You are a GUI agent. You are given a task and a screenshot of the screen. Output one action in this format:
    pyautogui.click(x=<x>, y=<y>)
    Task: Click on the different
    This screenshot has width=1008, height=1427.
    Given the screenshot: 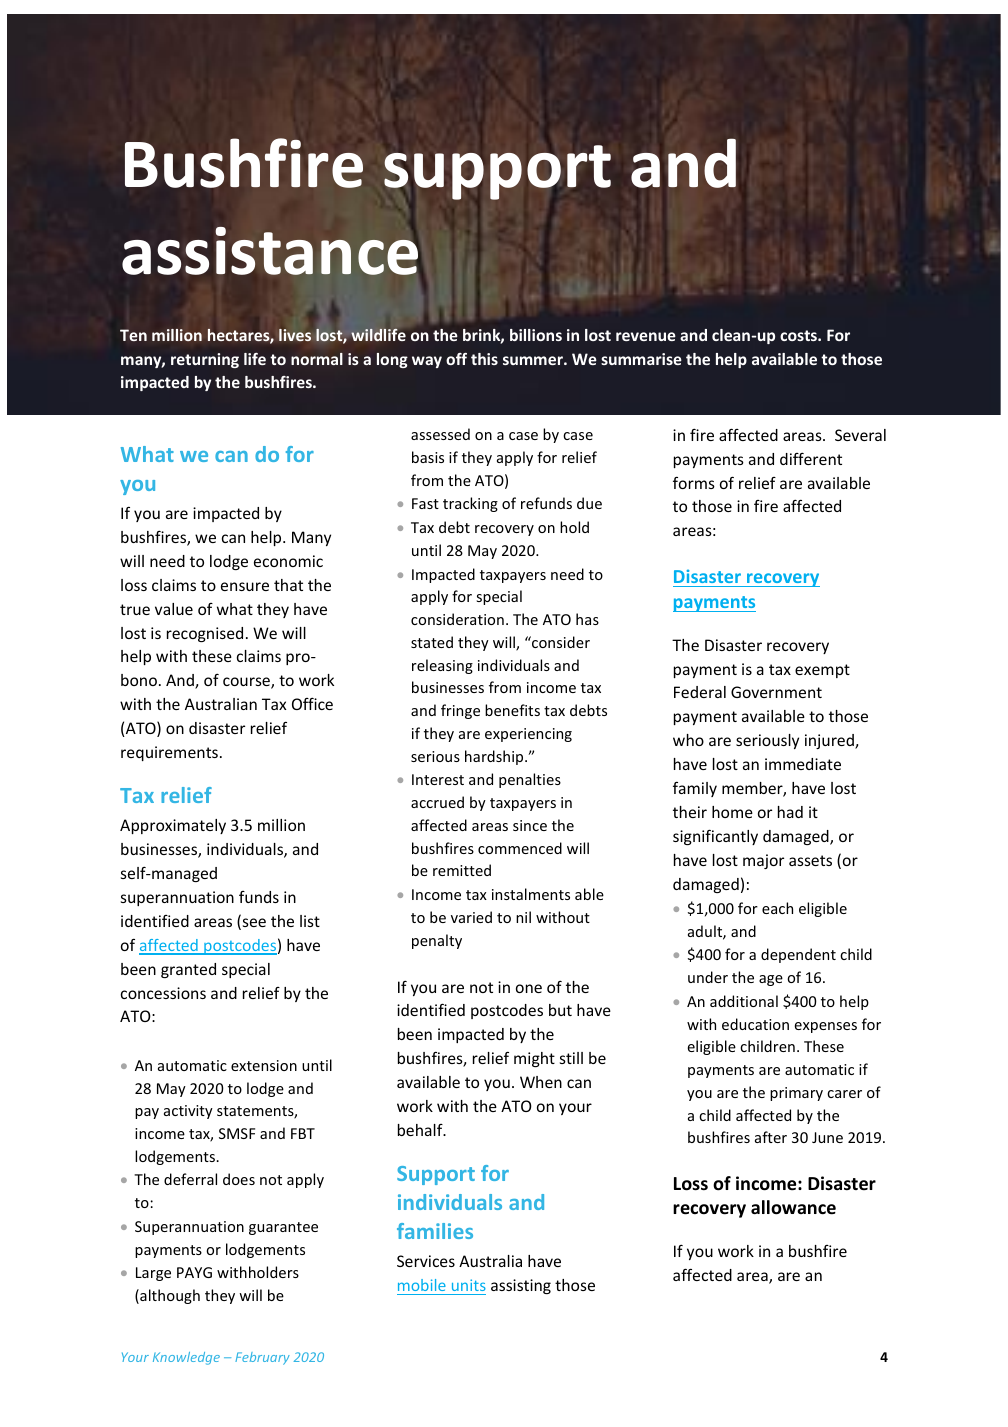 What is the action you would take?
    pyautogui.click(x=811, y=458)
